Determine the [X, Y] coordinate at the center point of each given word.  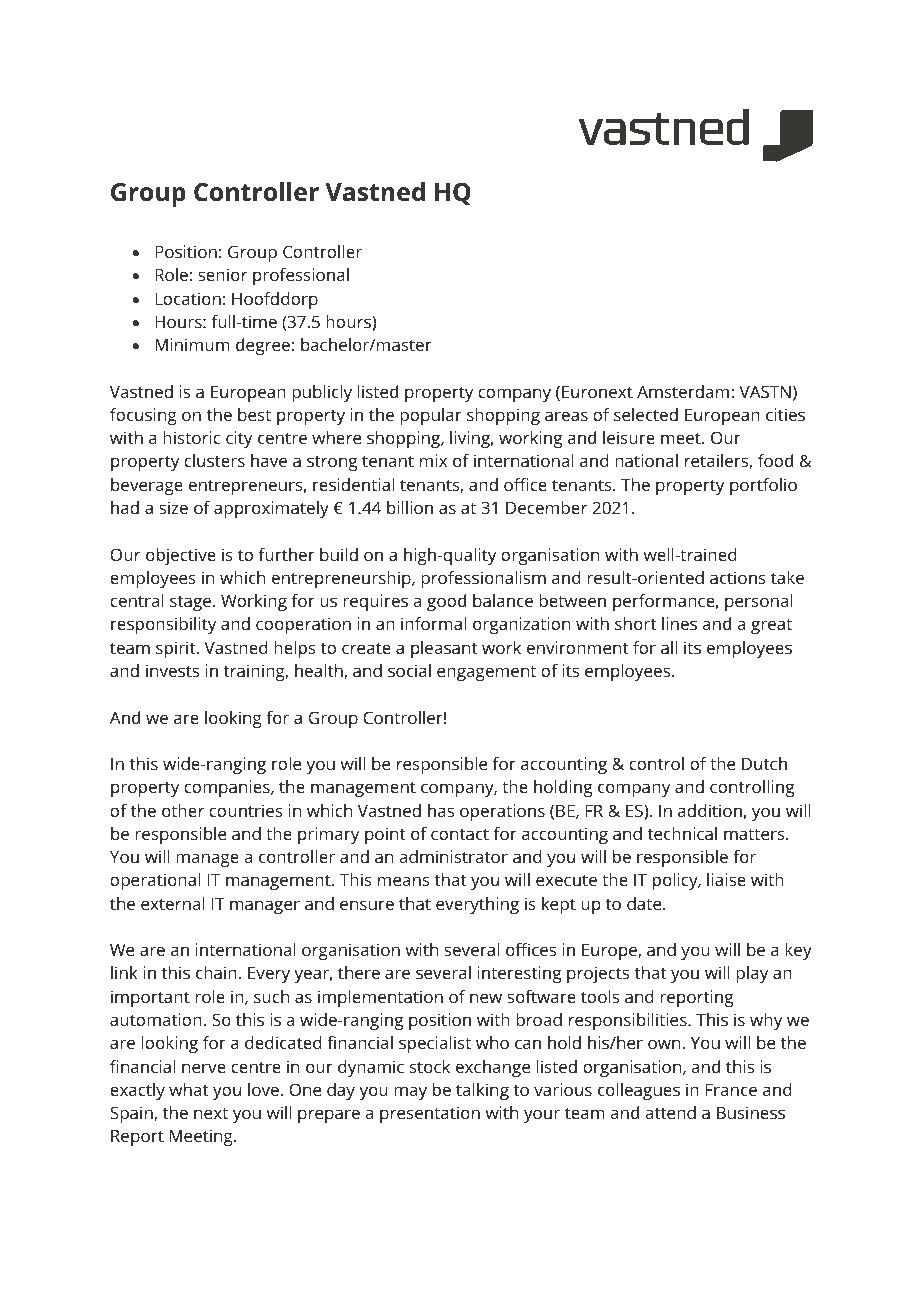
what [188, 1089]
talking [482, 1091]
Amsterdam [683, 391]
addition [710, 810]
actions [738, 577]
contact [460, 834]
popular [431, 416]
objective [181, 556]
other [183, 810]
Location [188, 298]
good [446, 602]
